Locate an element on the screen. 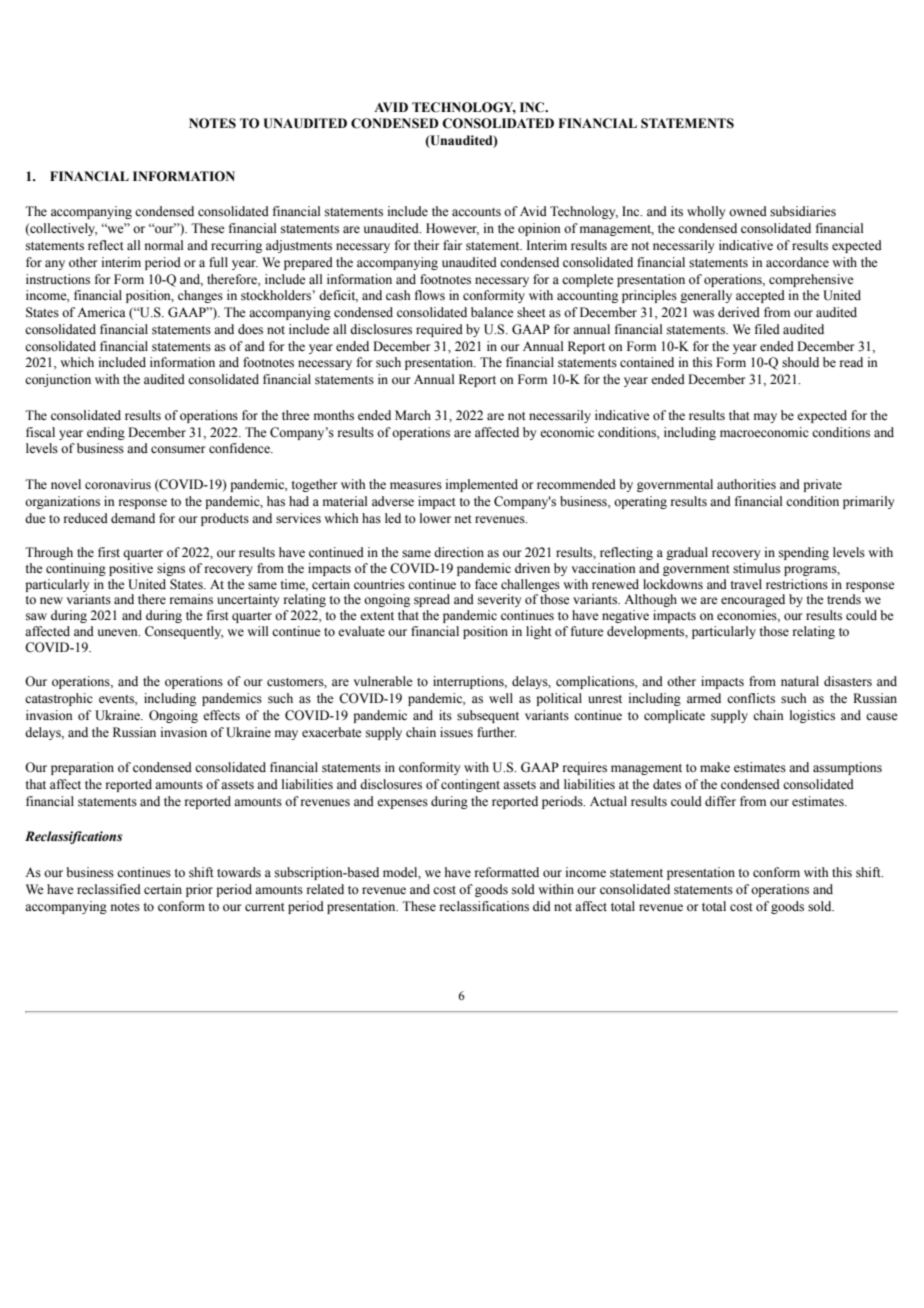  reclassified is located at coordinates (109, 889).
